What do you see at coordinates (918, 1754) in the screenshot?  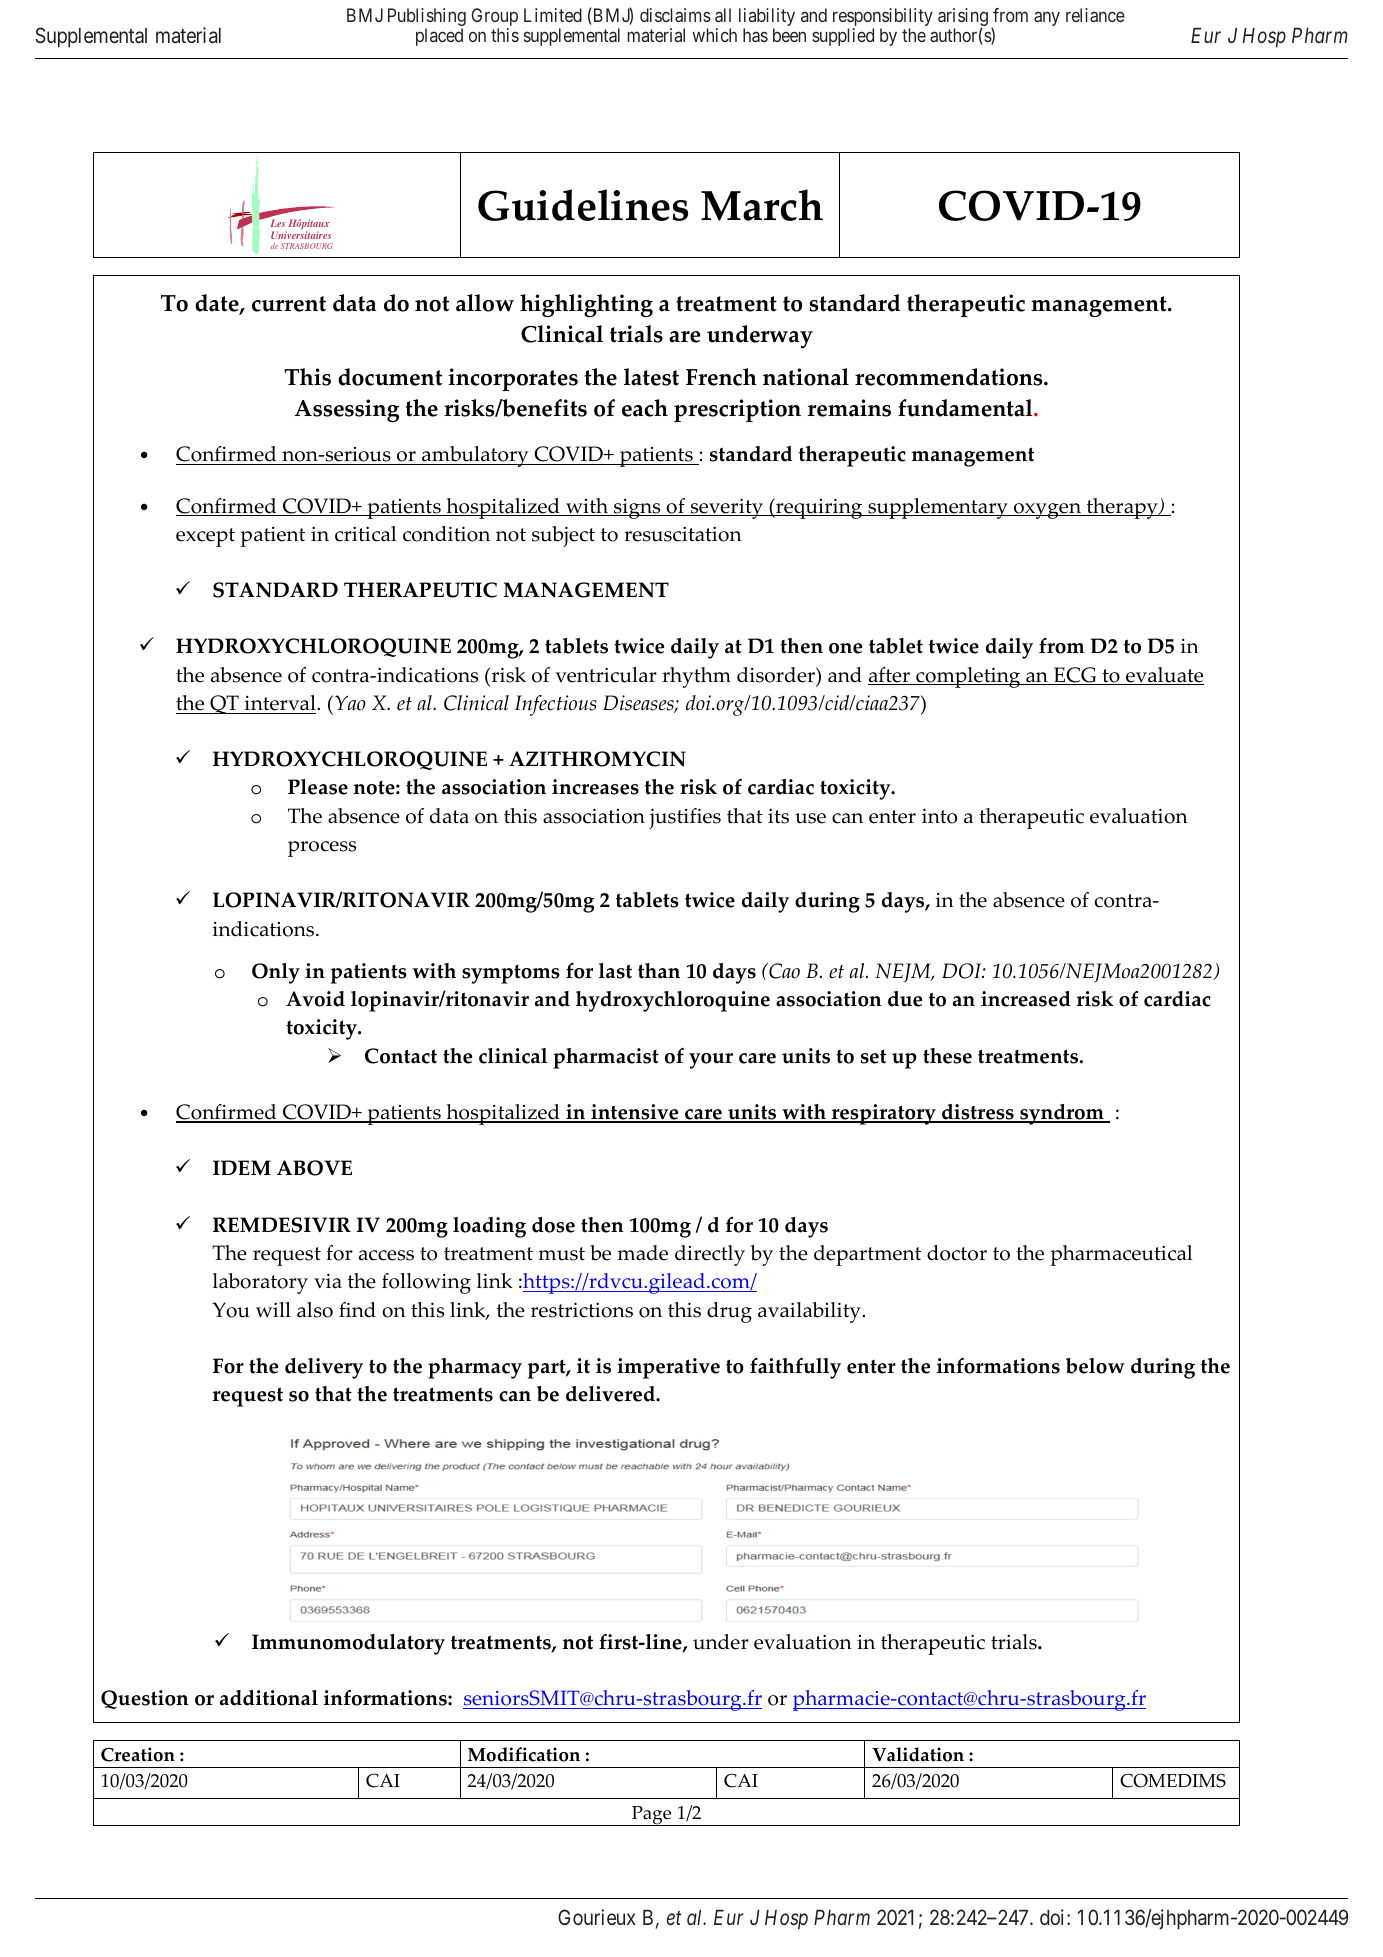 I see `Validation` at bounding box center [918, 1754].
